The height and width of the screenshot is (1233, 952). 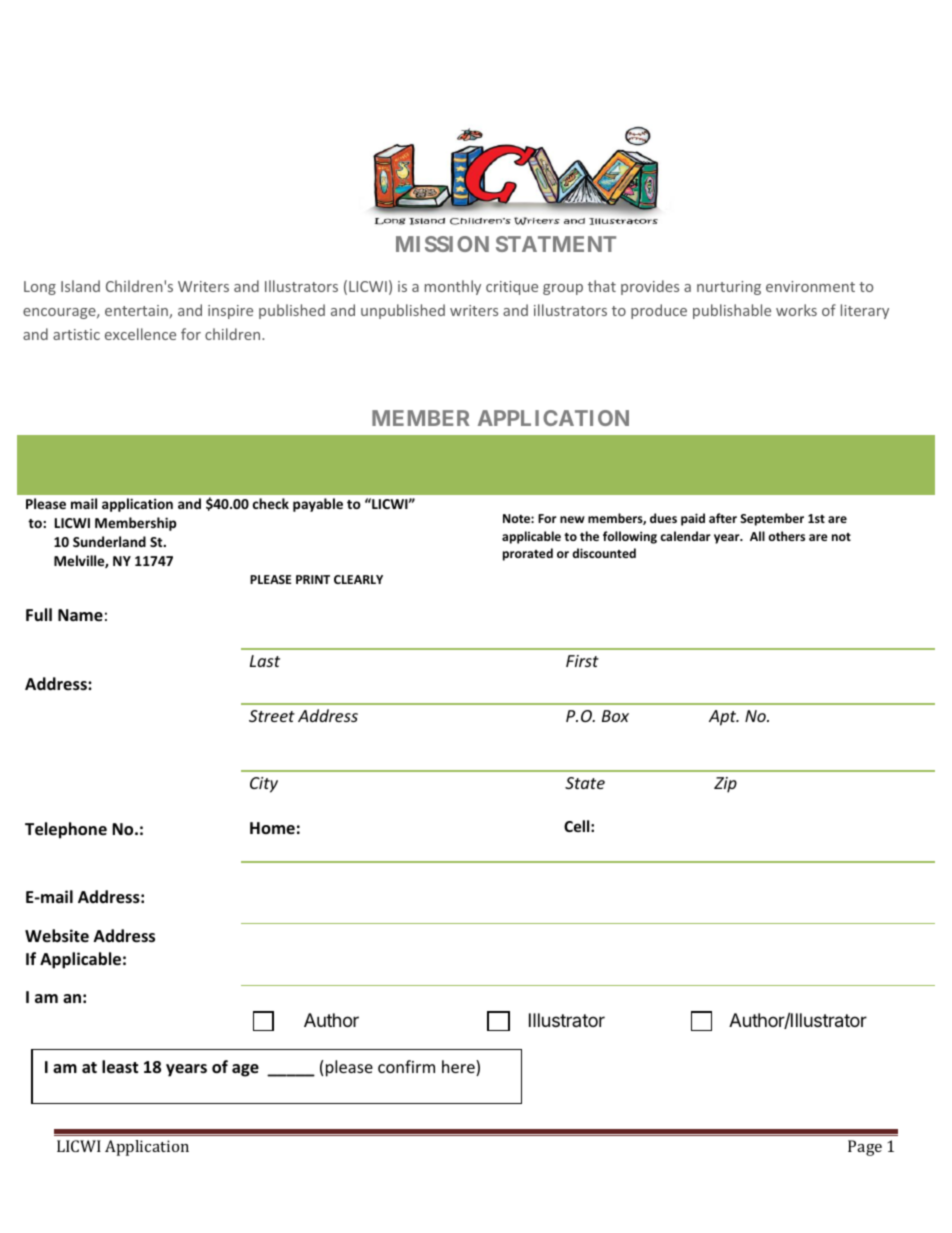 What do you see at coordinates (57, 936) in the screenshot?
I see `Website` at bounding box center [57, 936].
